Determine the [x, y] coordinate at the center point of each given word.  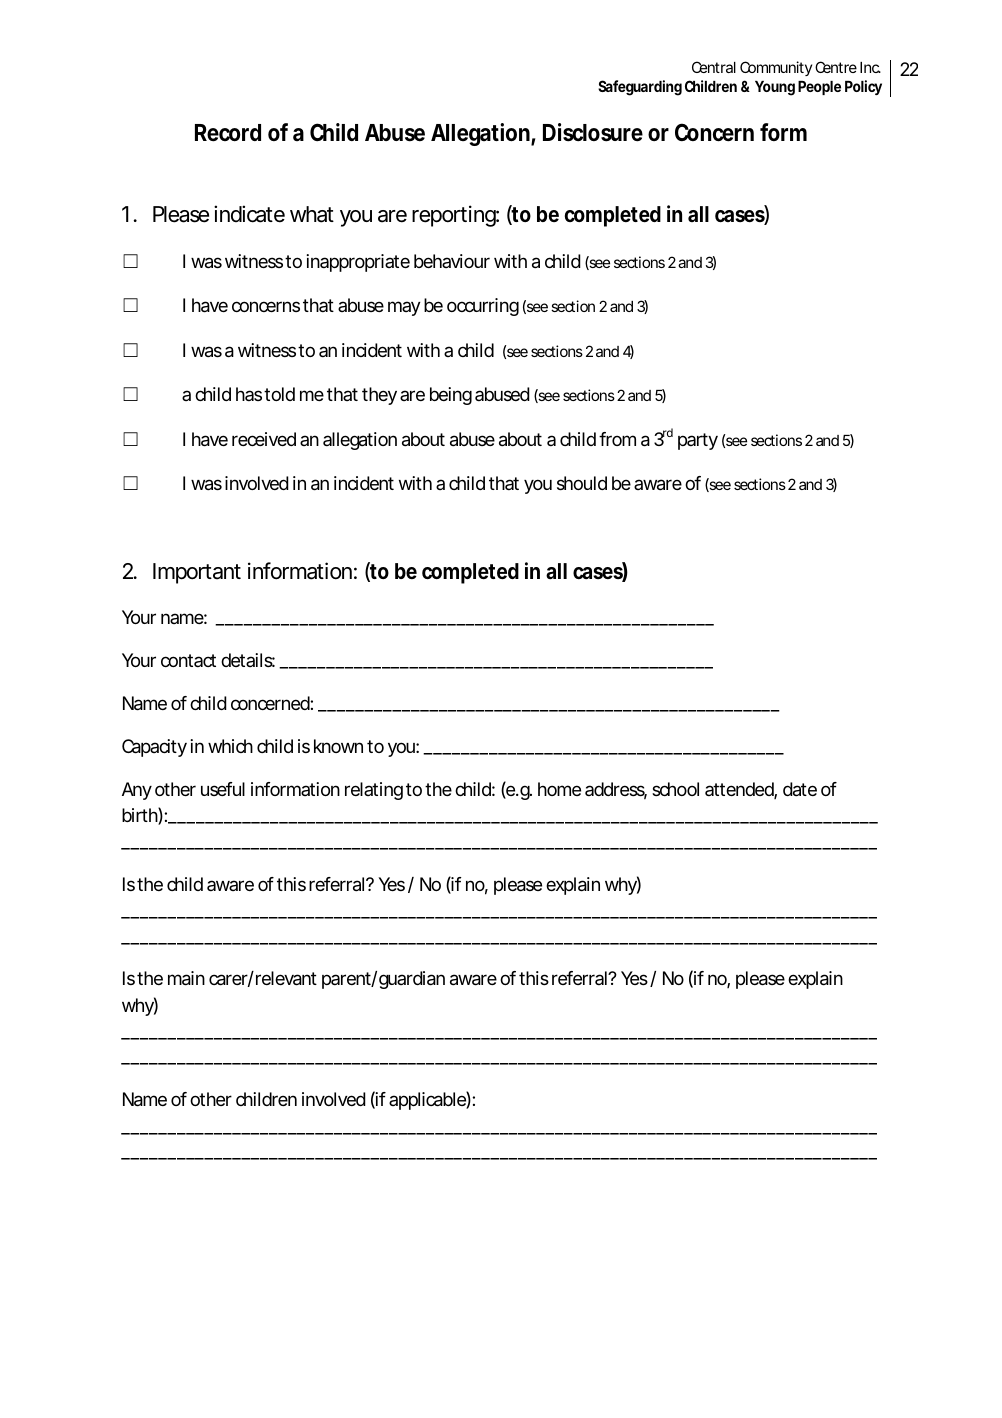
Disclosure [593, 132]
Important [197, 573]
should [582, 483]
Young [775, 88]
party [698, 441]
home [559, 789]
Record [228, 133]
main [186, 978]
